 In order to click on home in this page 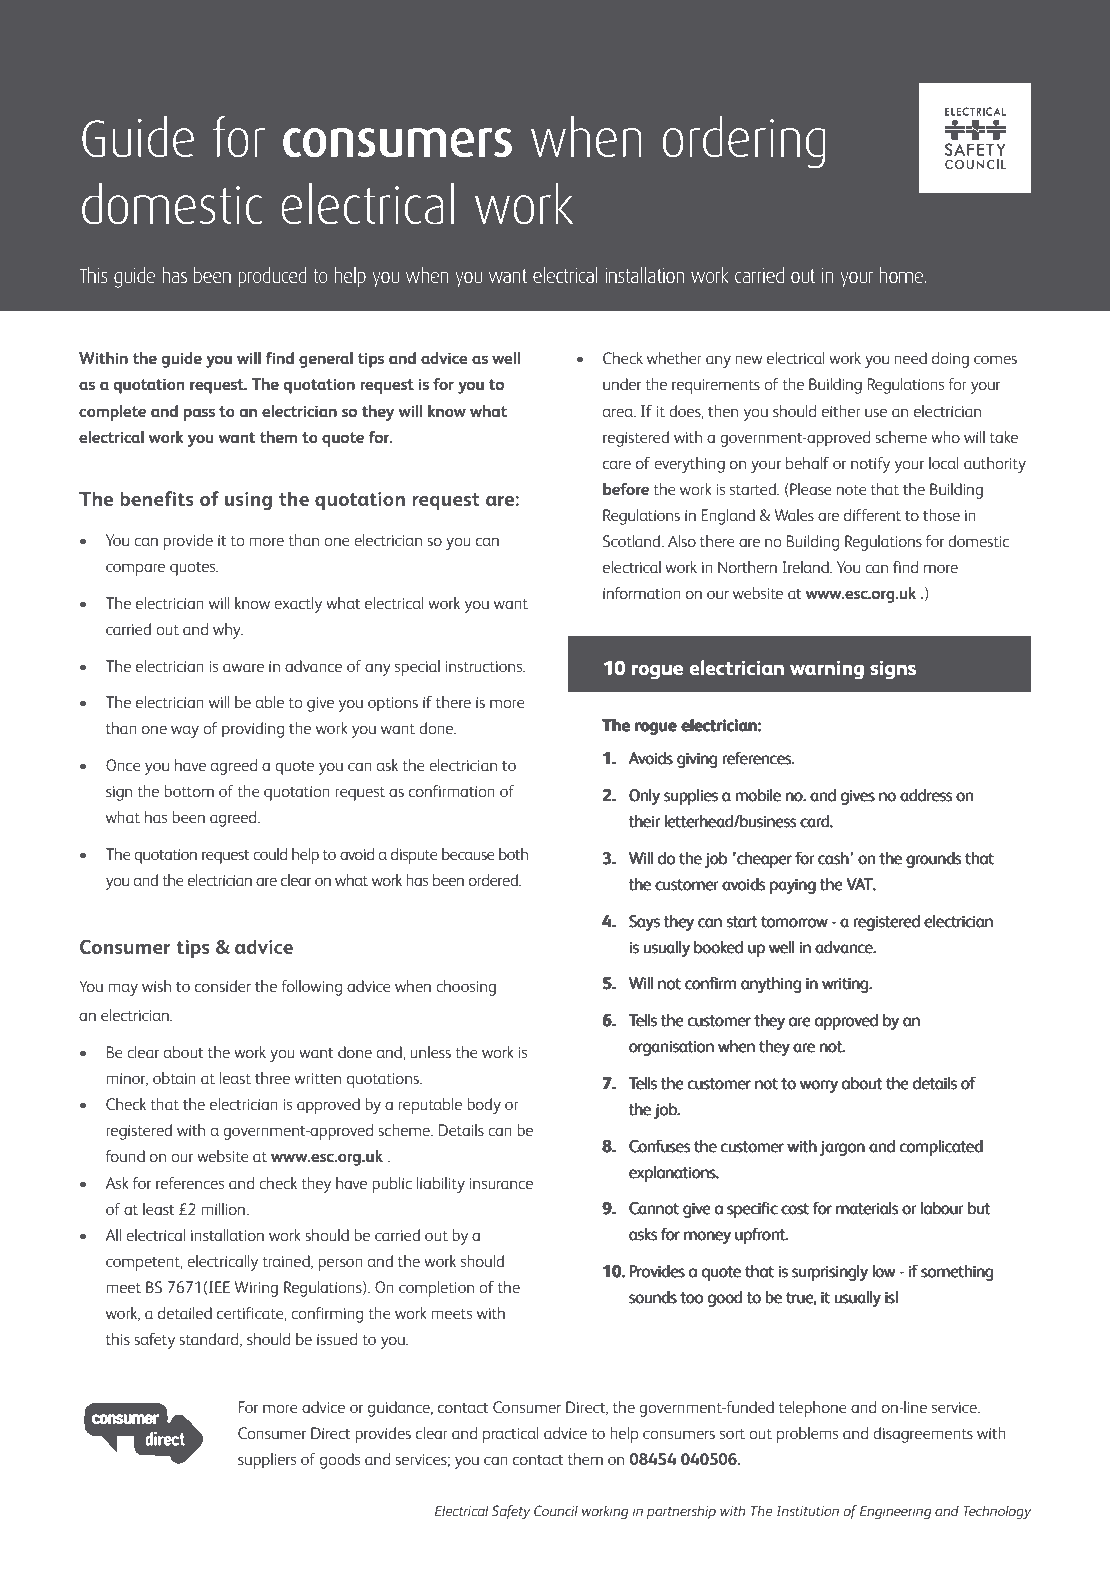, I will do `click(903, 275)`.
